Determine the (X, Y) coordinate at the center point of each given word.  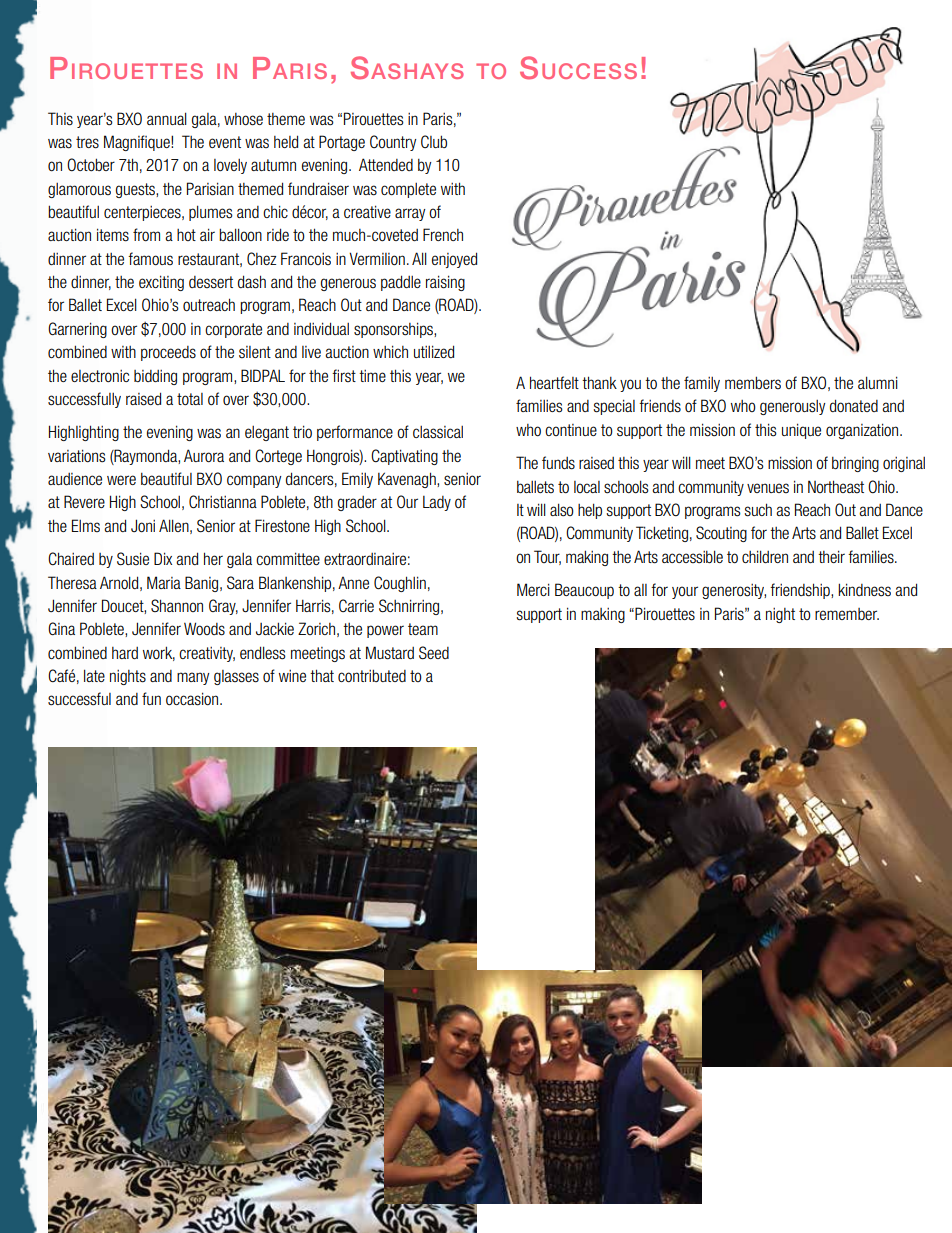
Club (434, 141)
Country (393, 143)
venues (768, 488)
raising (445, 283)
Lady (437, 503)
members (753, 382)
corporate (233, 330)
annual (167, 118)
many (193, 678)
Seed (434, 653)
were (121, 480)
